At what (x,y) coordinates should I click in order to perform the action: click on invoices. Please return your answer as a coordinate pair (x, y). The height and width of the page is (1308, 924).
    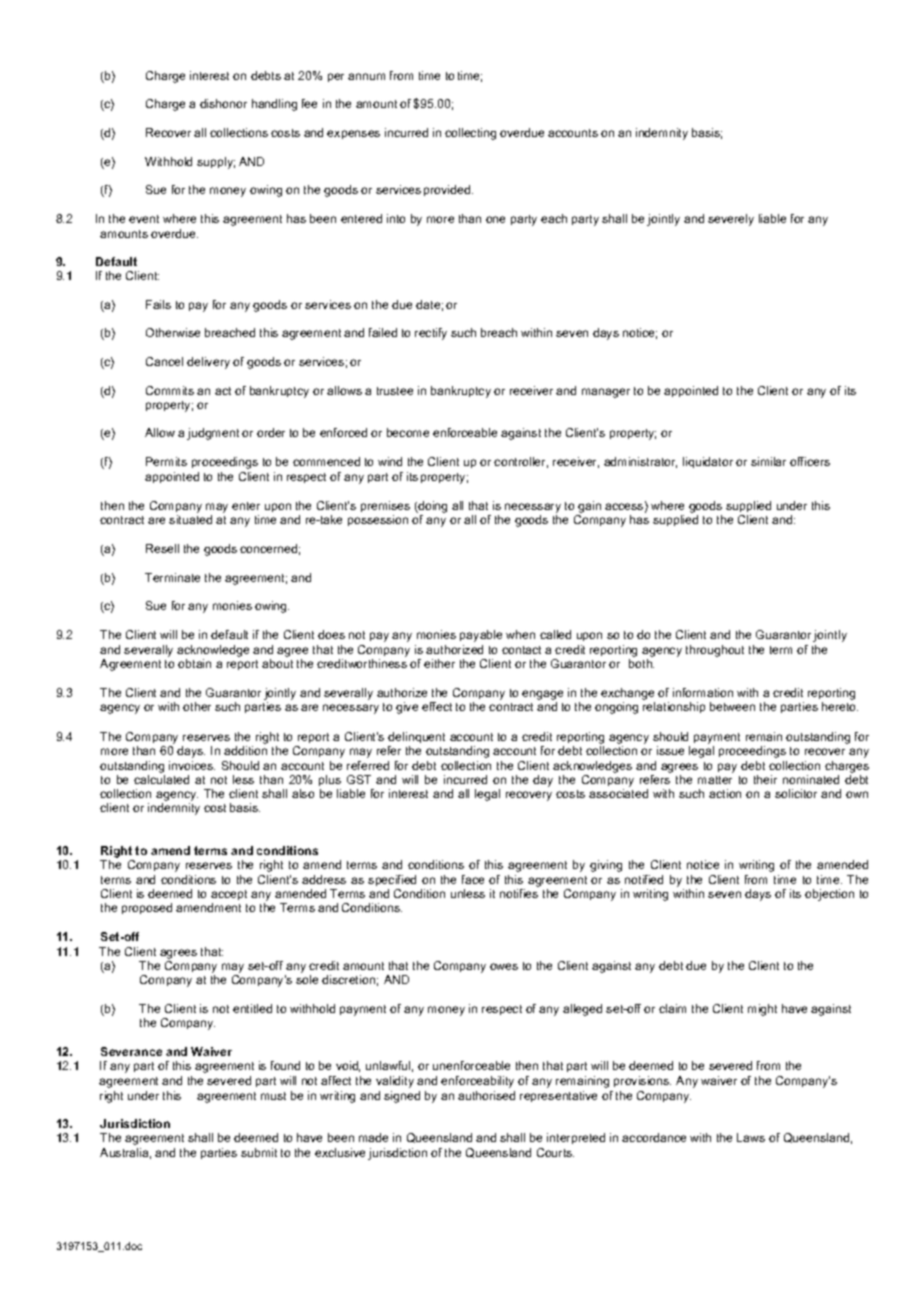
    Looking at the image, I should click on (192, 765).
